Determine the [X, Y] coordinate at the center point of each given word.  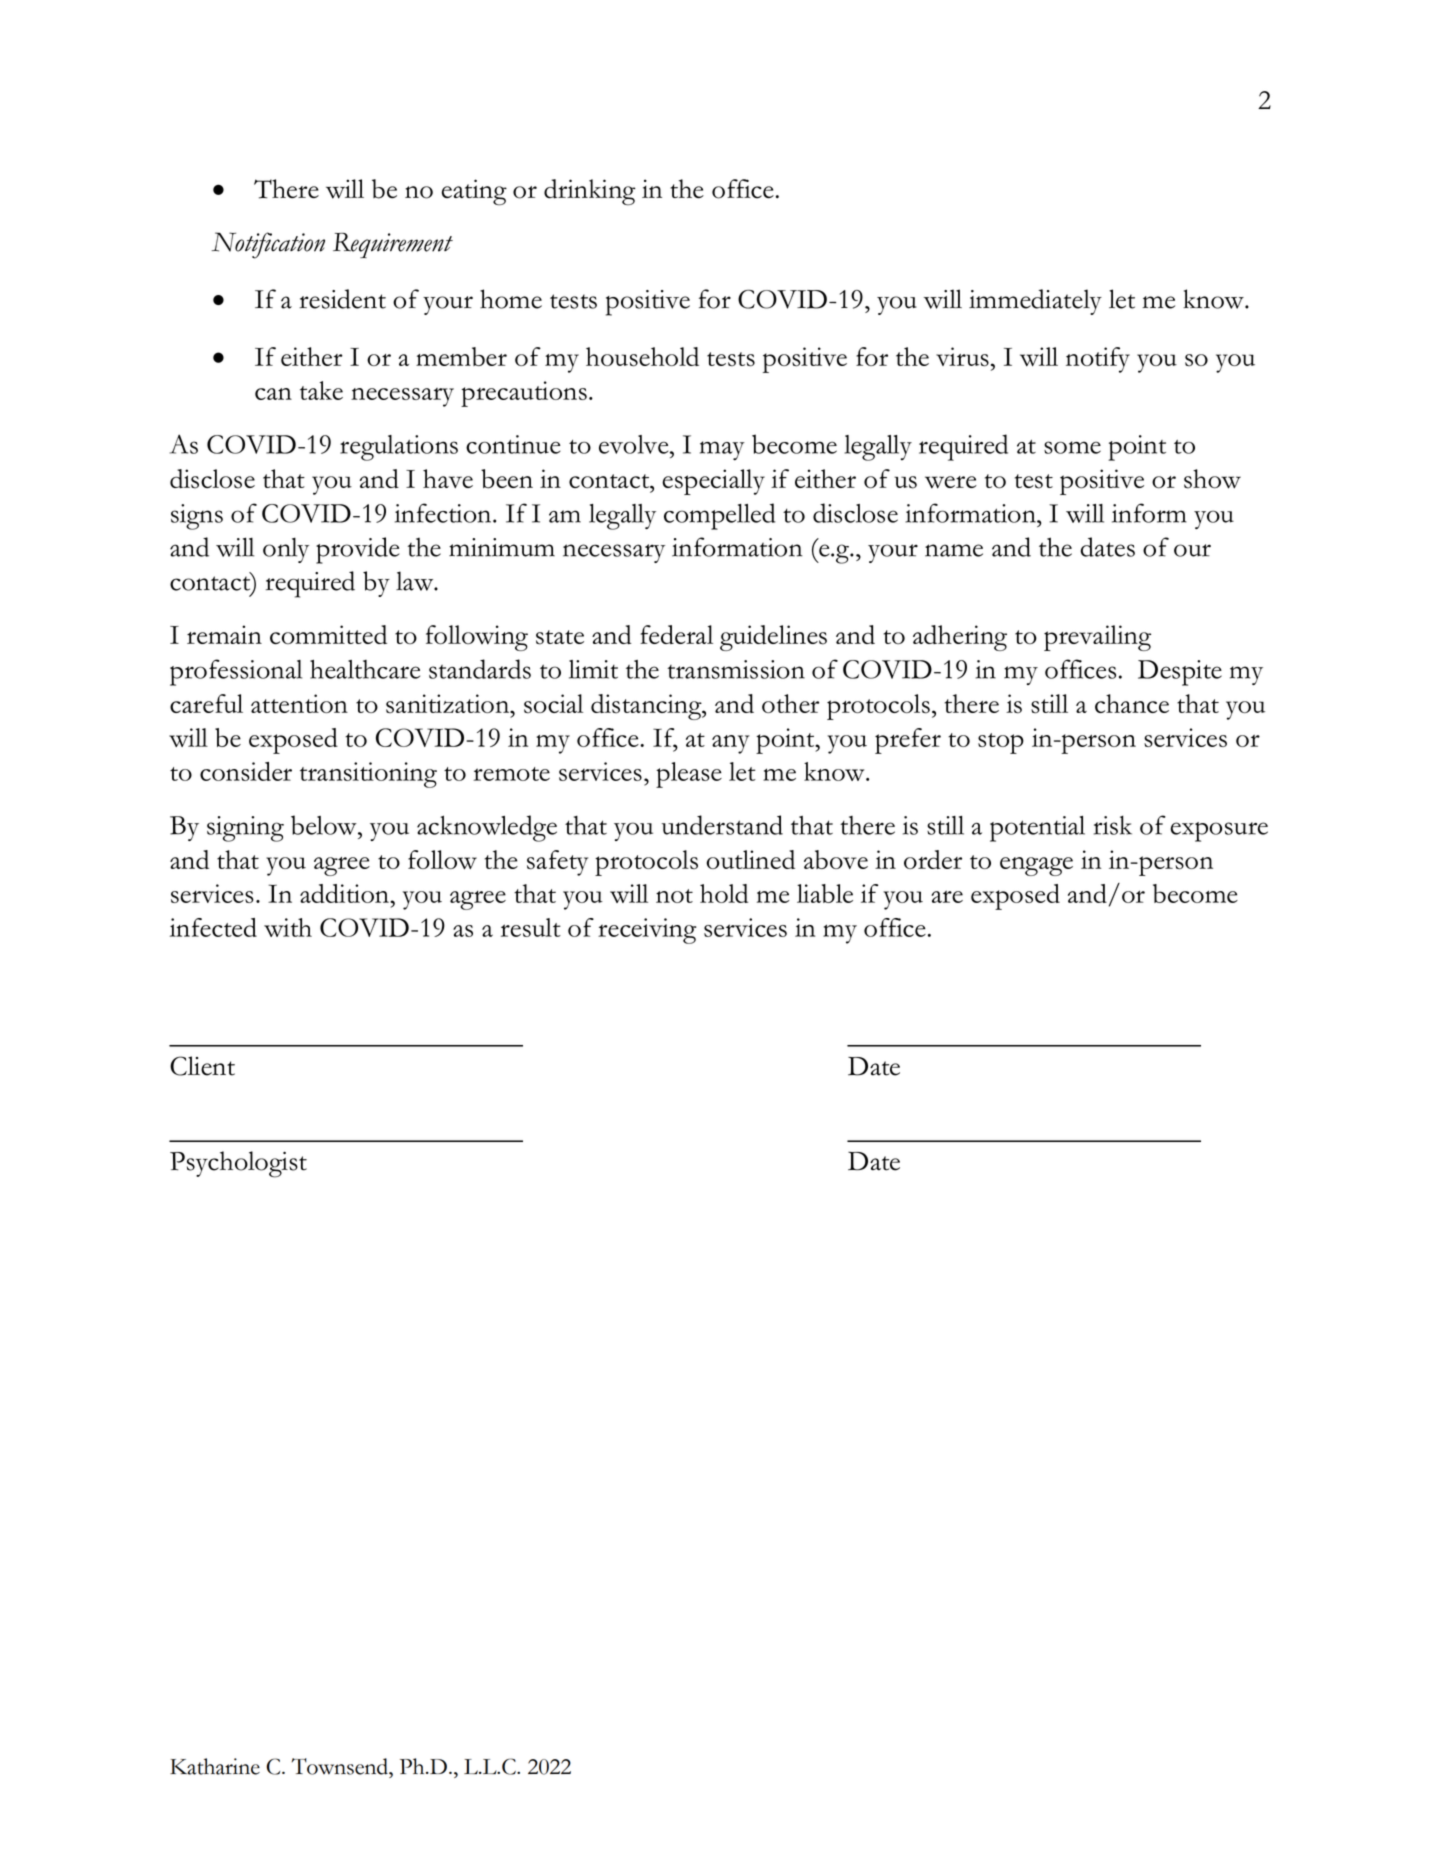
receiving [647, 931]
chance [1132, 703]
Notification [268, 245]
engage [1036, 866]
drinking [590, 192]
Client [202, 1066]
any [731, 744]
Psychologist [238, 1164]
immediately [1035, 302]
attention [299, 703]
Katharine [215, 1766]
